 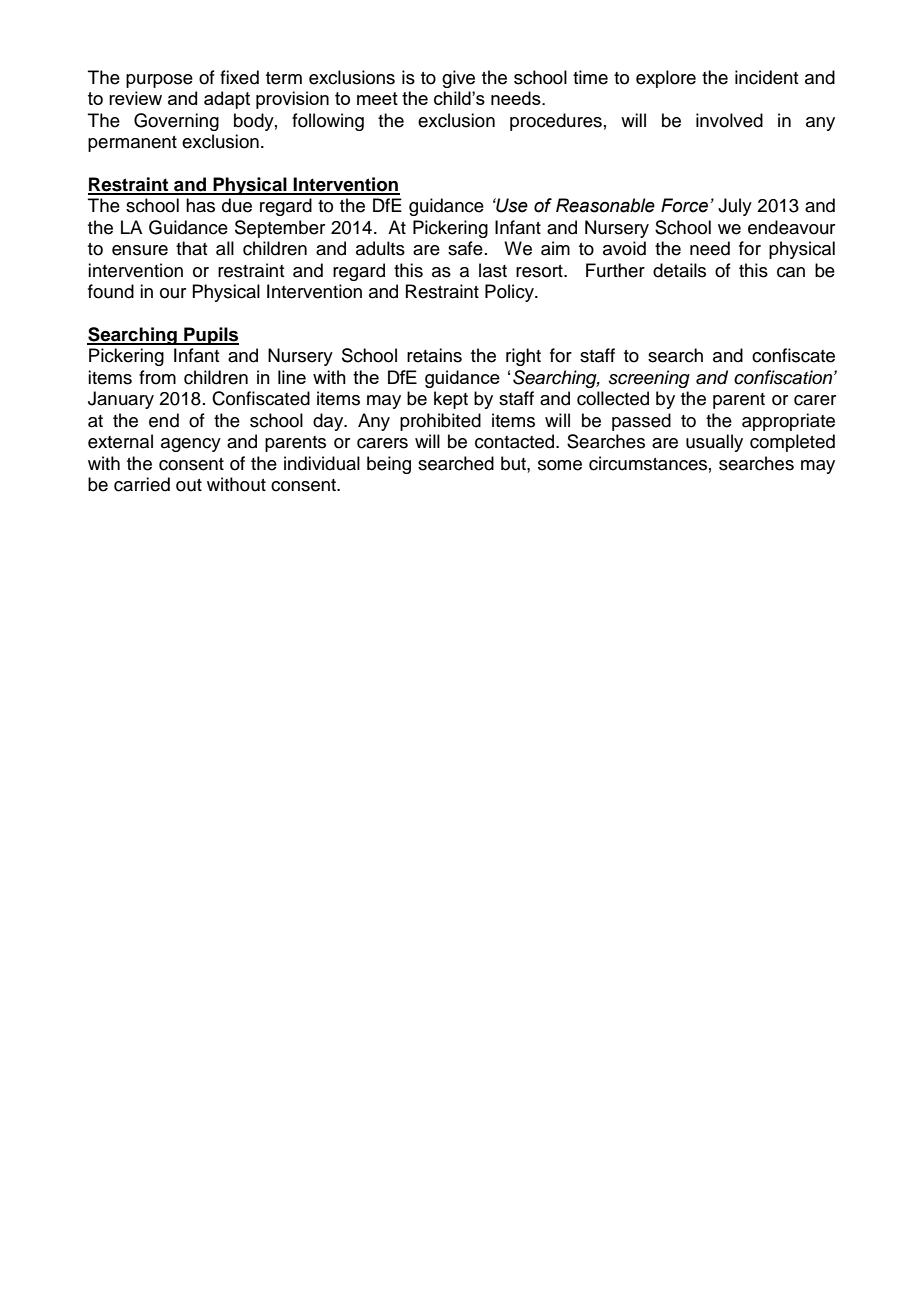 I want to click on retains, so click(x=434, y=355).
